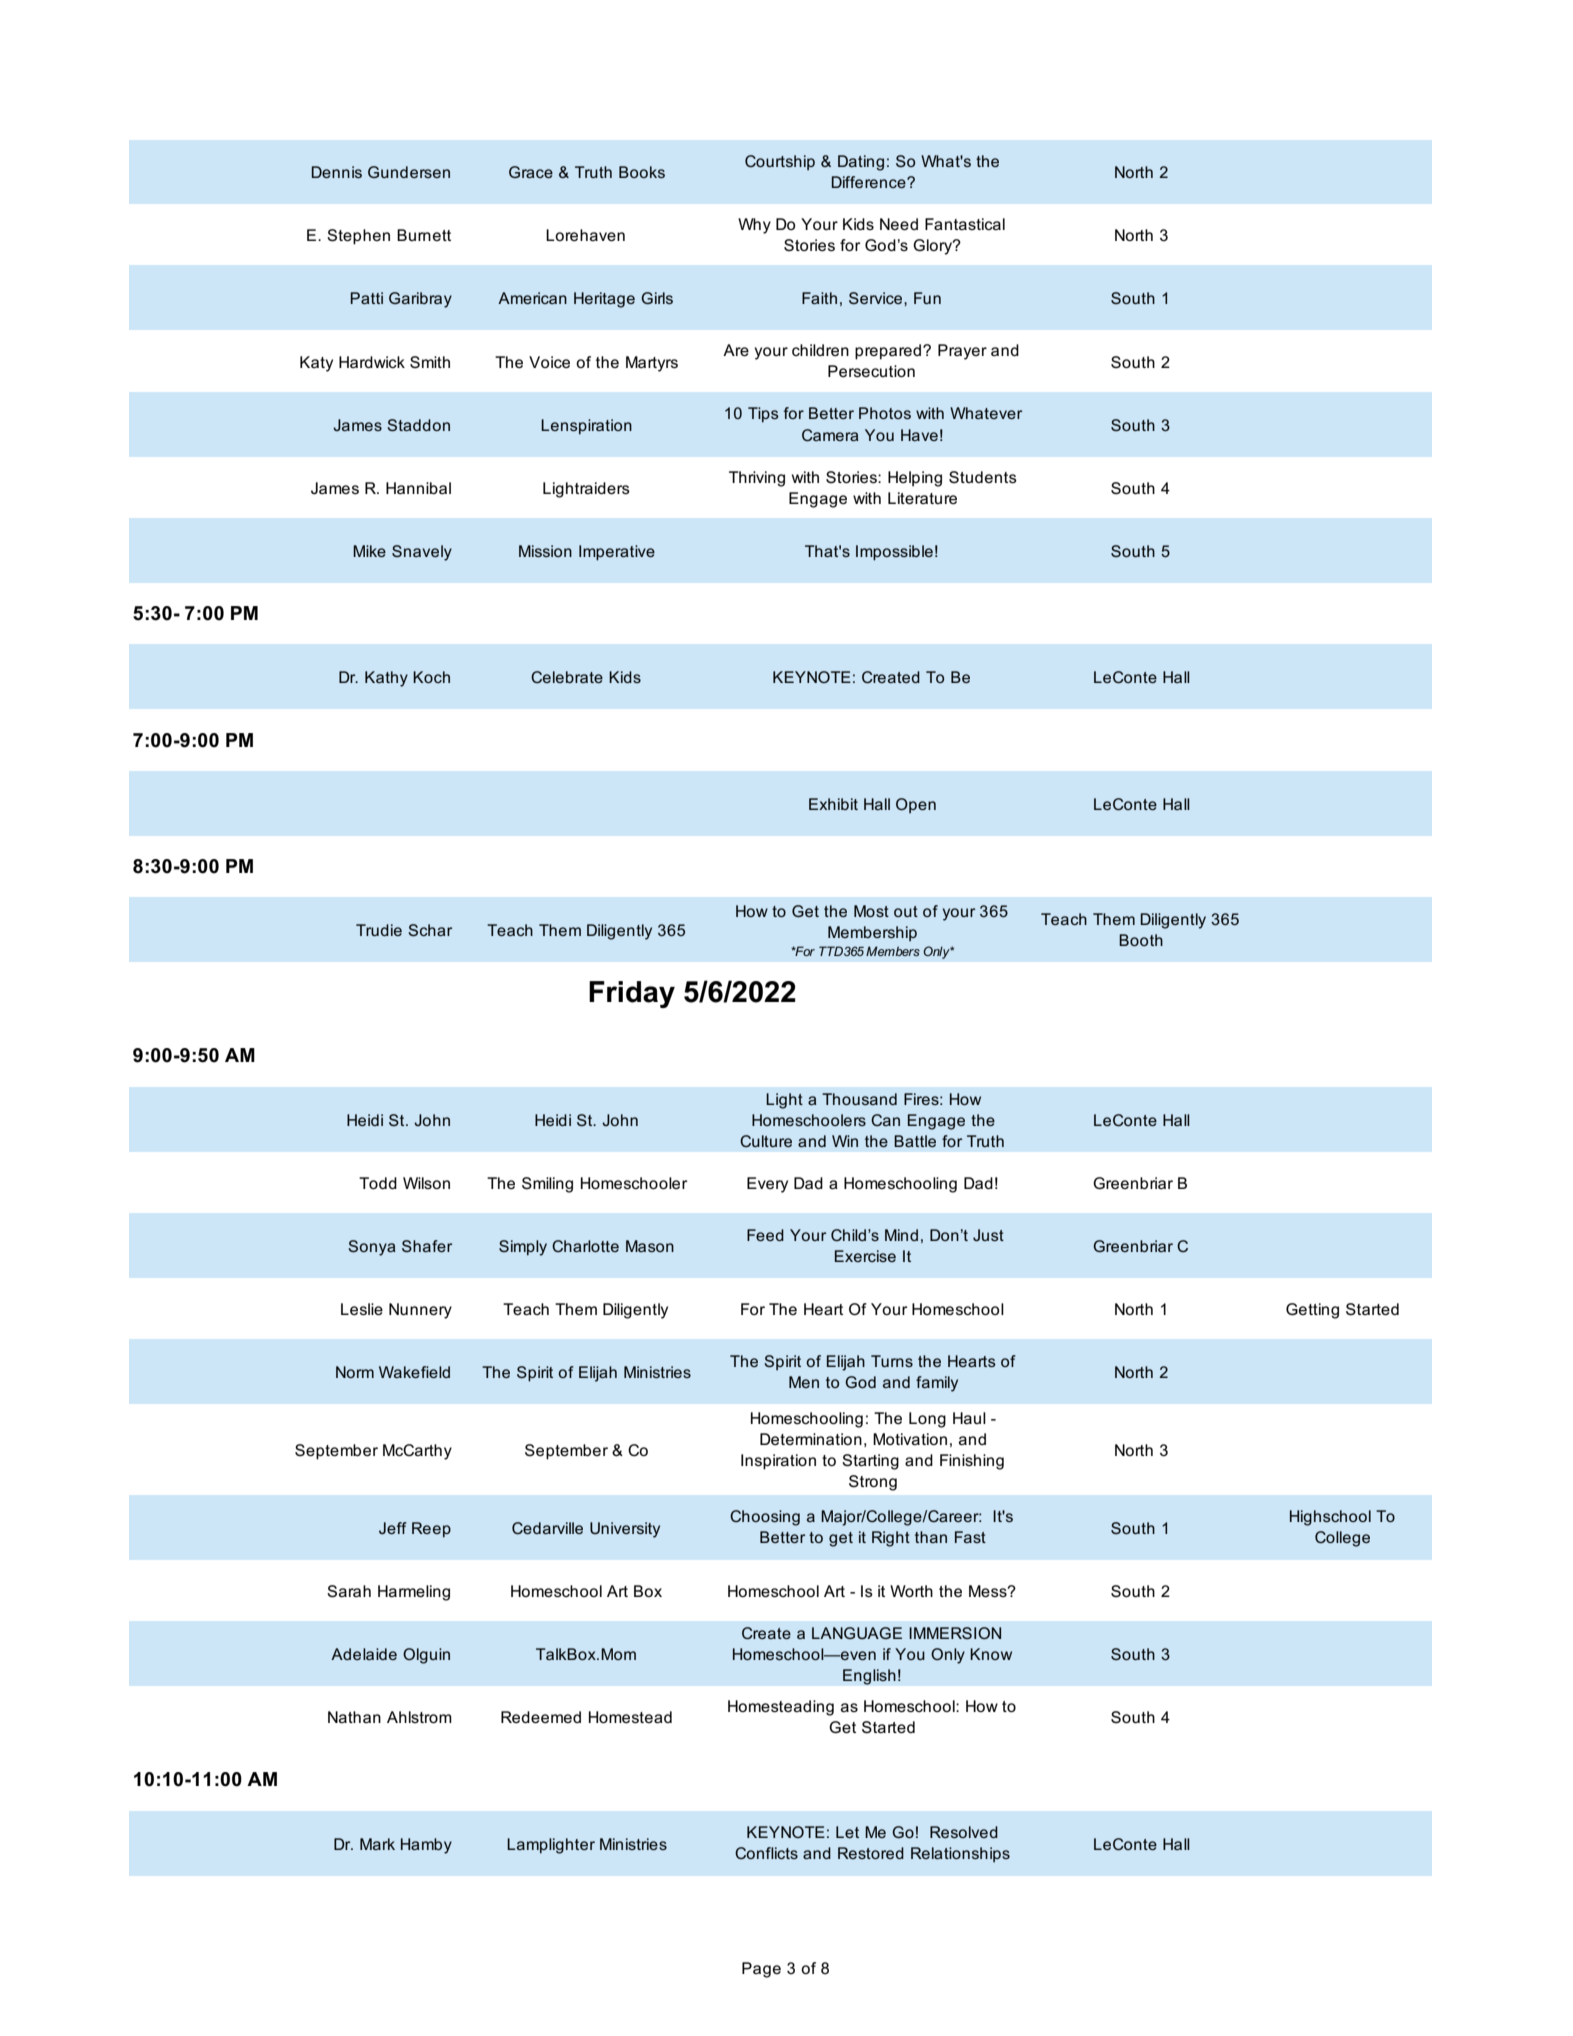 The image size is (1573, 2036). Describe the element at coordinates (431, 677) in the screenshot. I see `Koch` at that location.
